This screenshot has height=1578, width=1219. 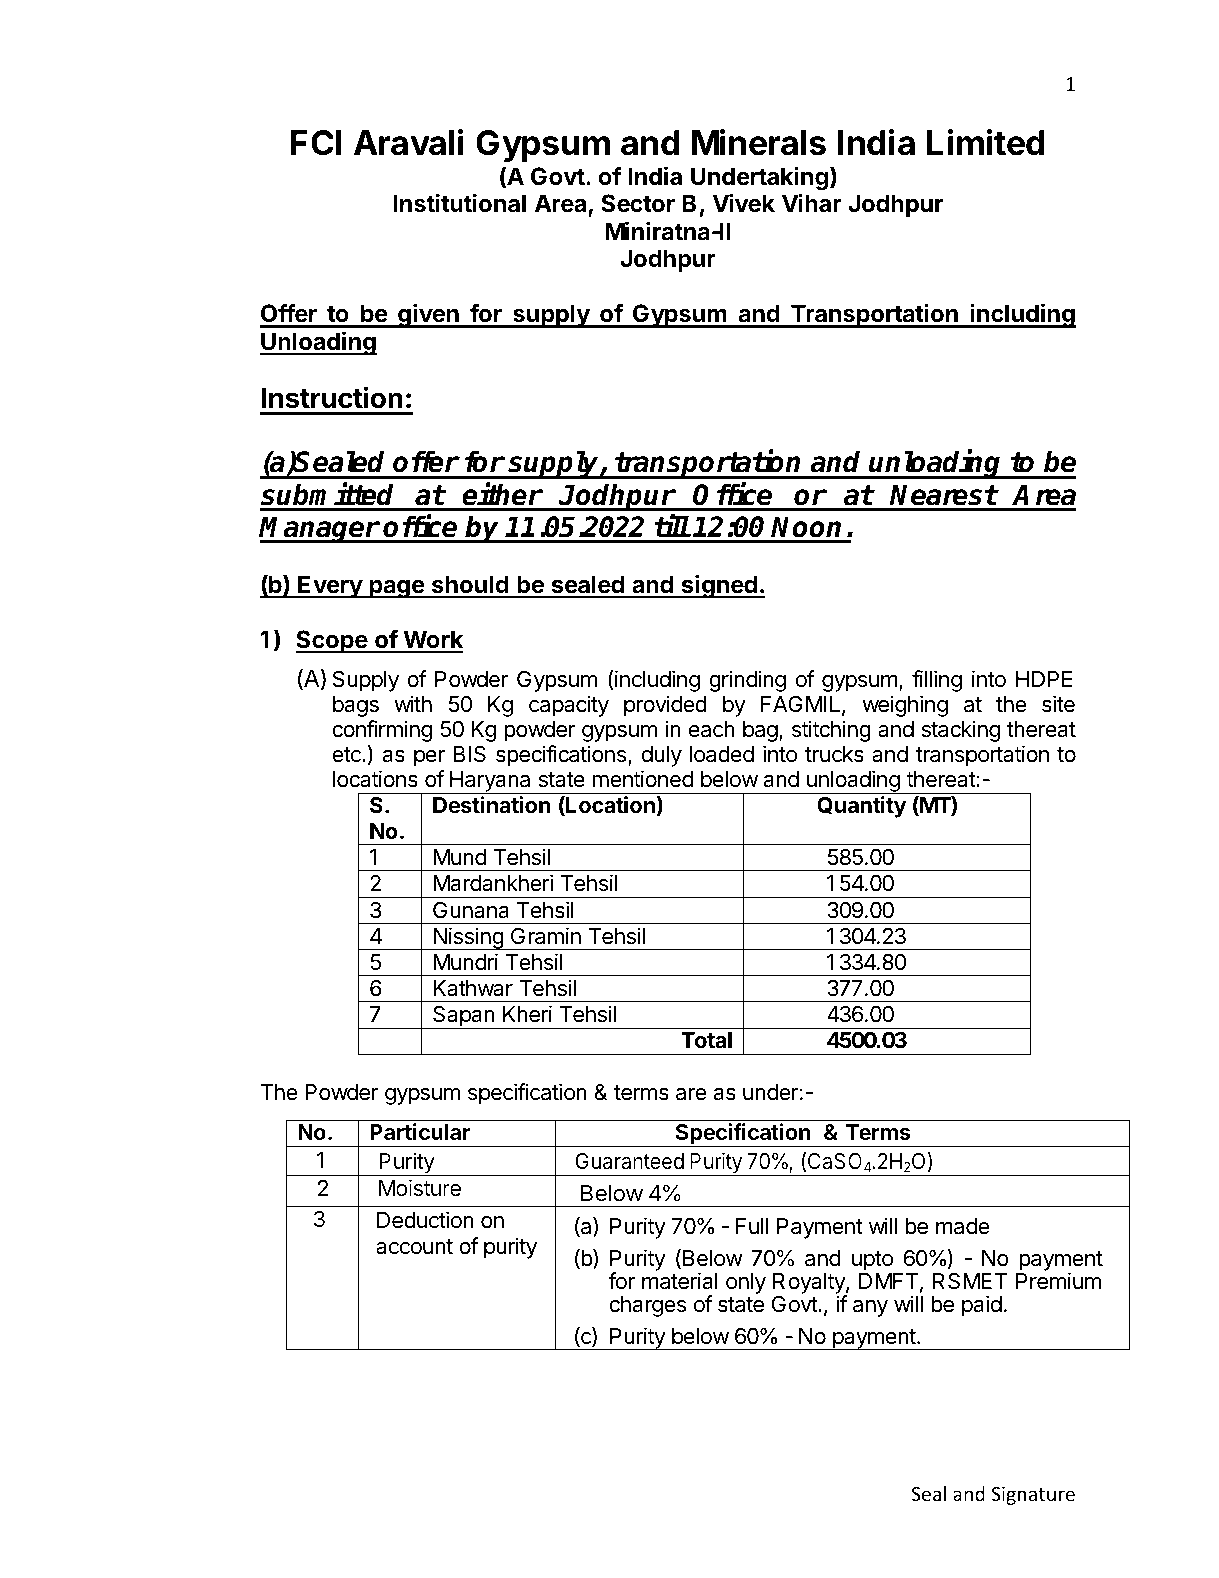 What do you see at coordinates (1033, 1495) in the screenshot?
I see `Signature` at bounding box center [1033, 1495].
